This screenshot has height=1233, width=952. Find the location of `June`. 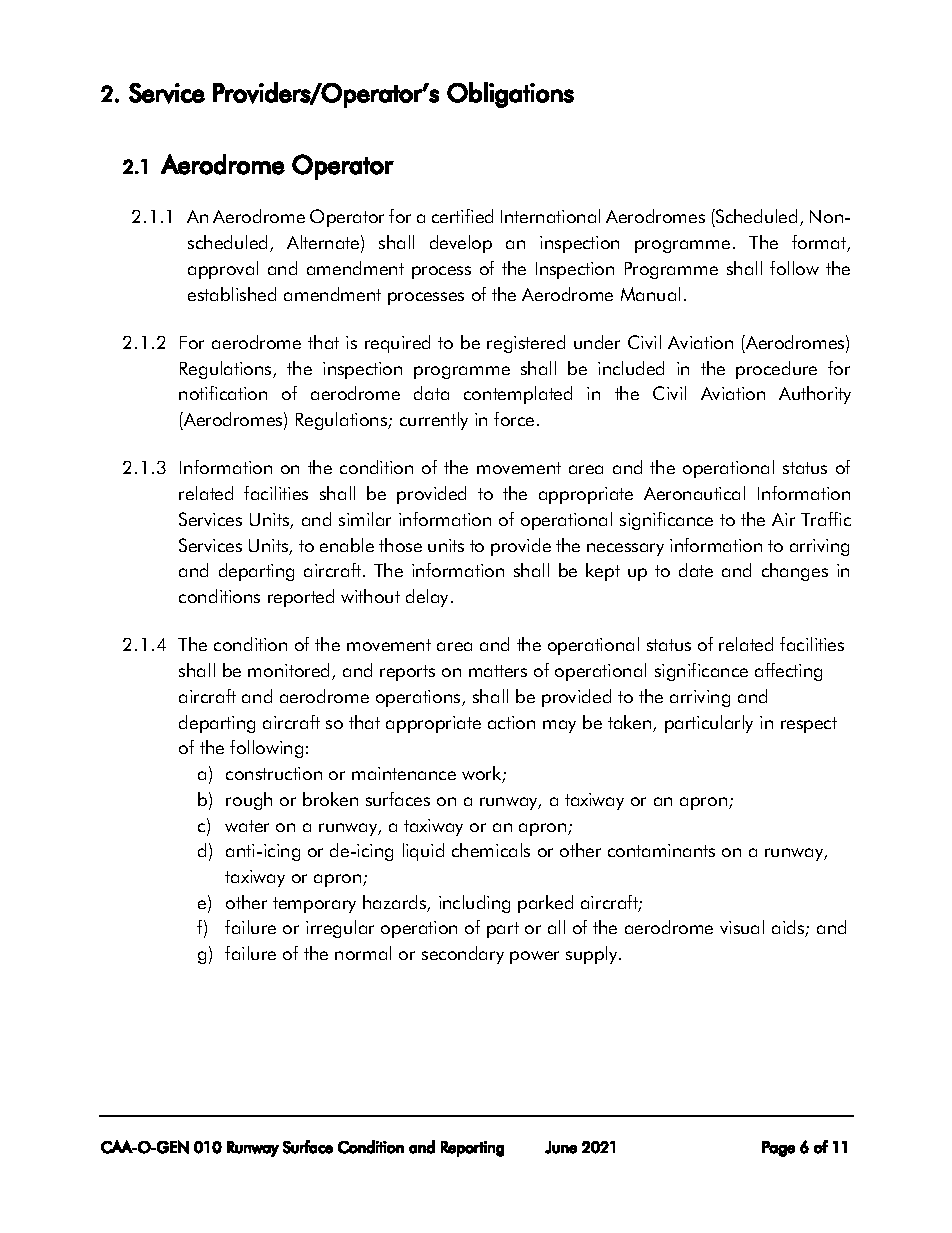

June is located at coordinates (561, 1147).
